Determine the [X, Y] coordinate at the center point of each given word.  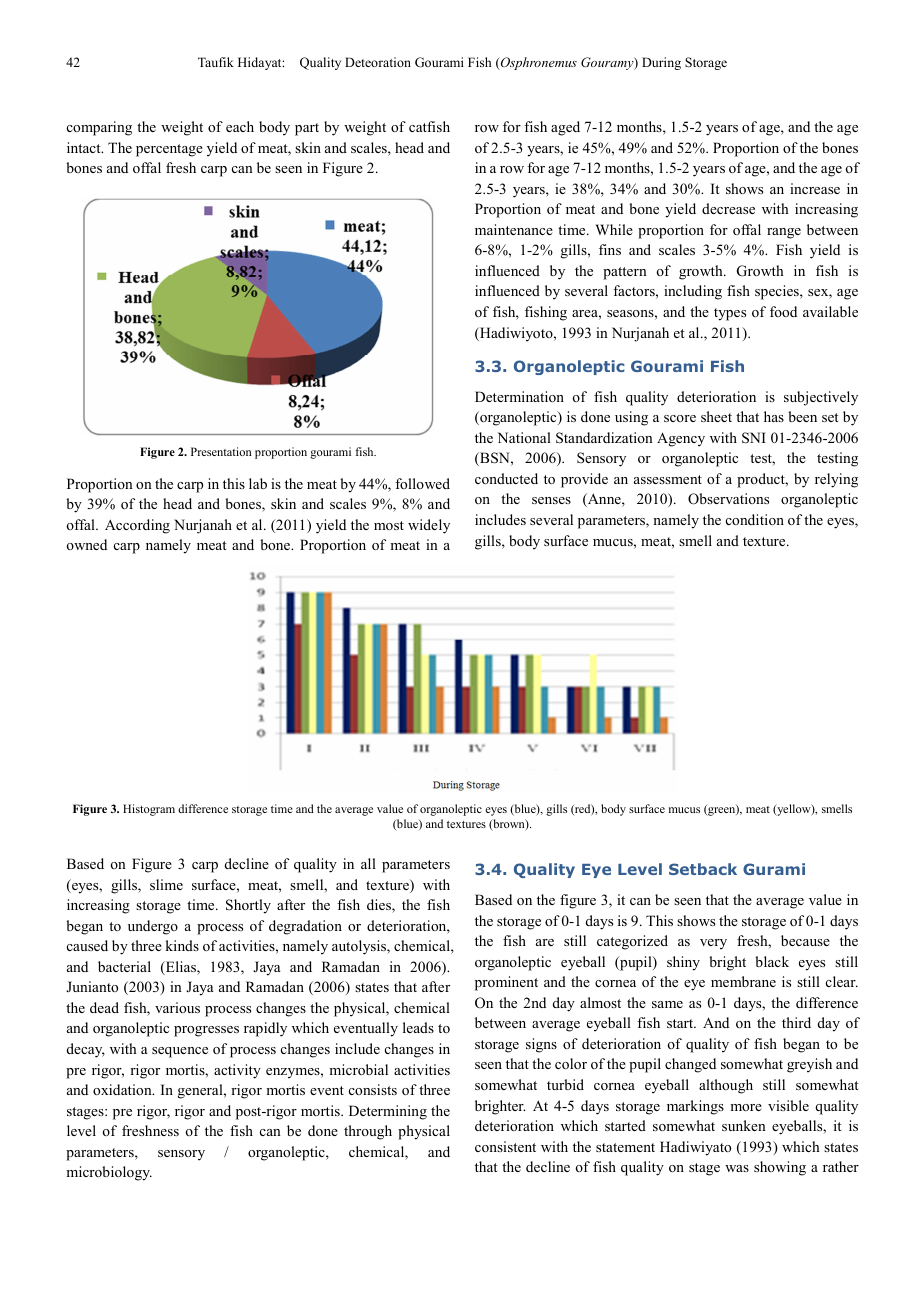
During [661, 63]
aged [565, 128]
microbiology [109, 1173]
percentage [169, 150]
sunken [744, 1125]
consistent [505, 1146]
